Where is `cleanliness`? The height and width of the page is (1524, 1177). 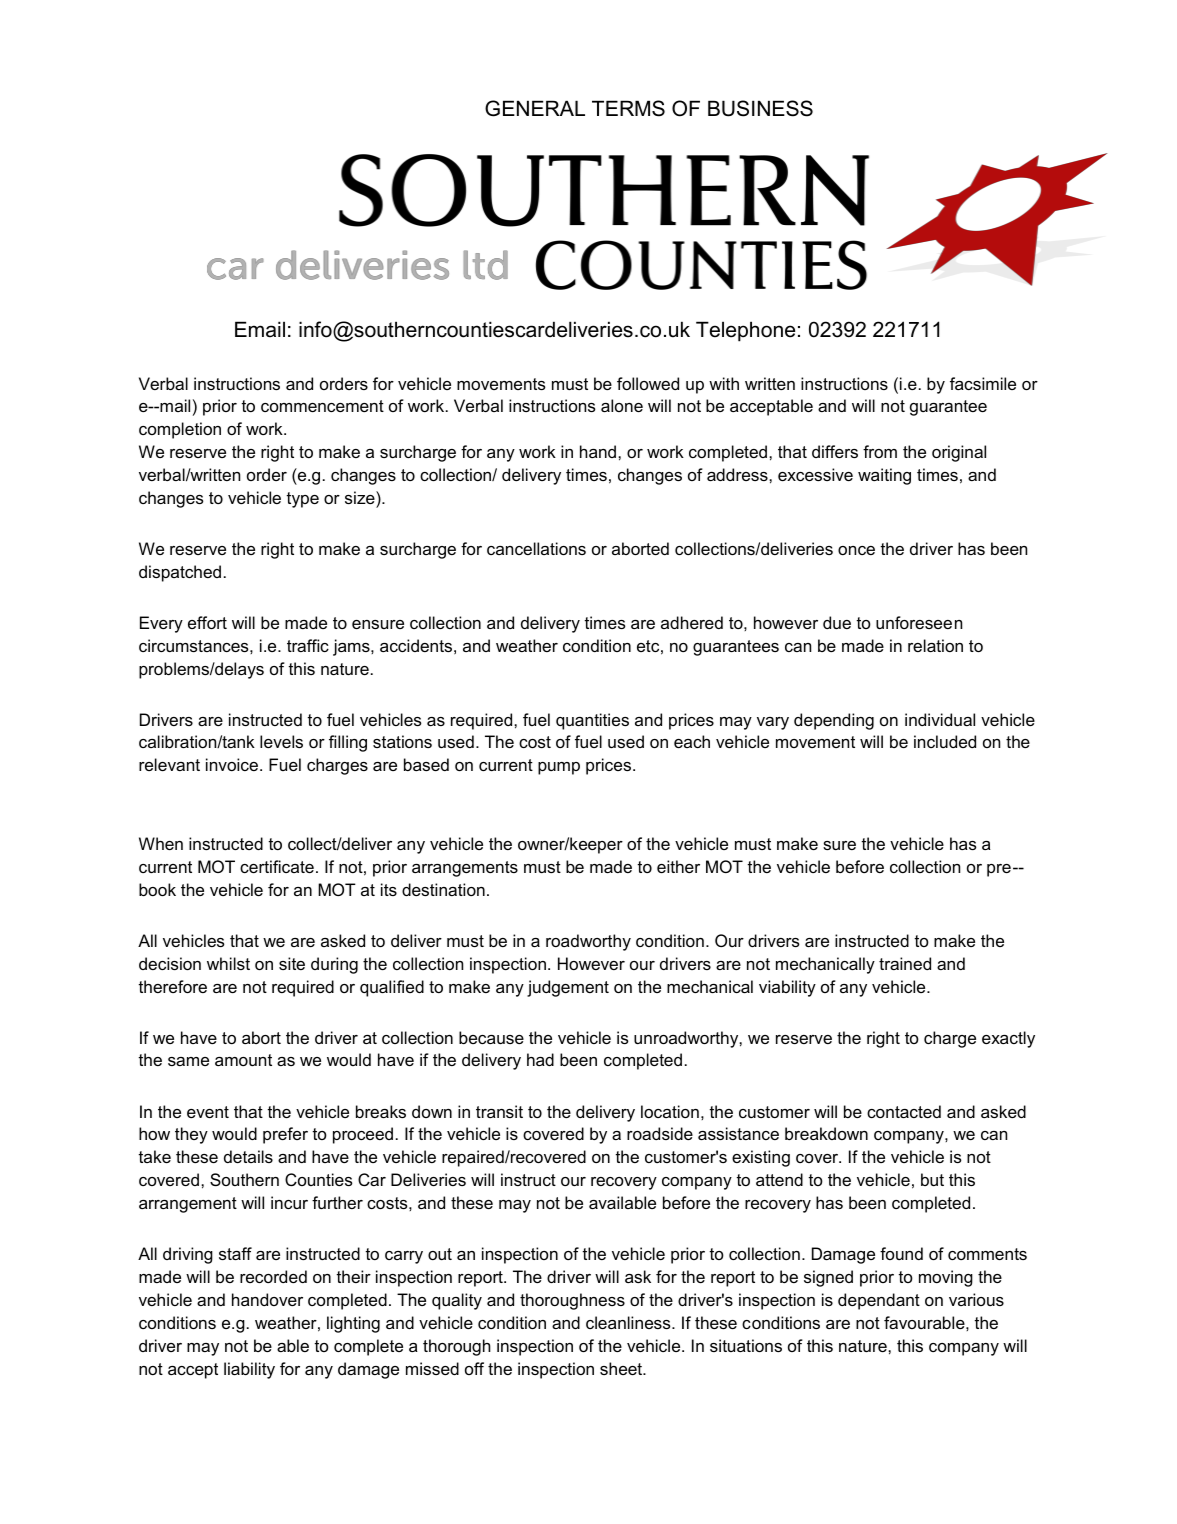
cleanliness is located at coordinates (629, 1322).
